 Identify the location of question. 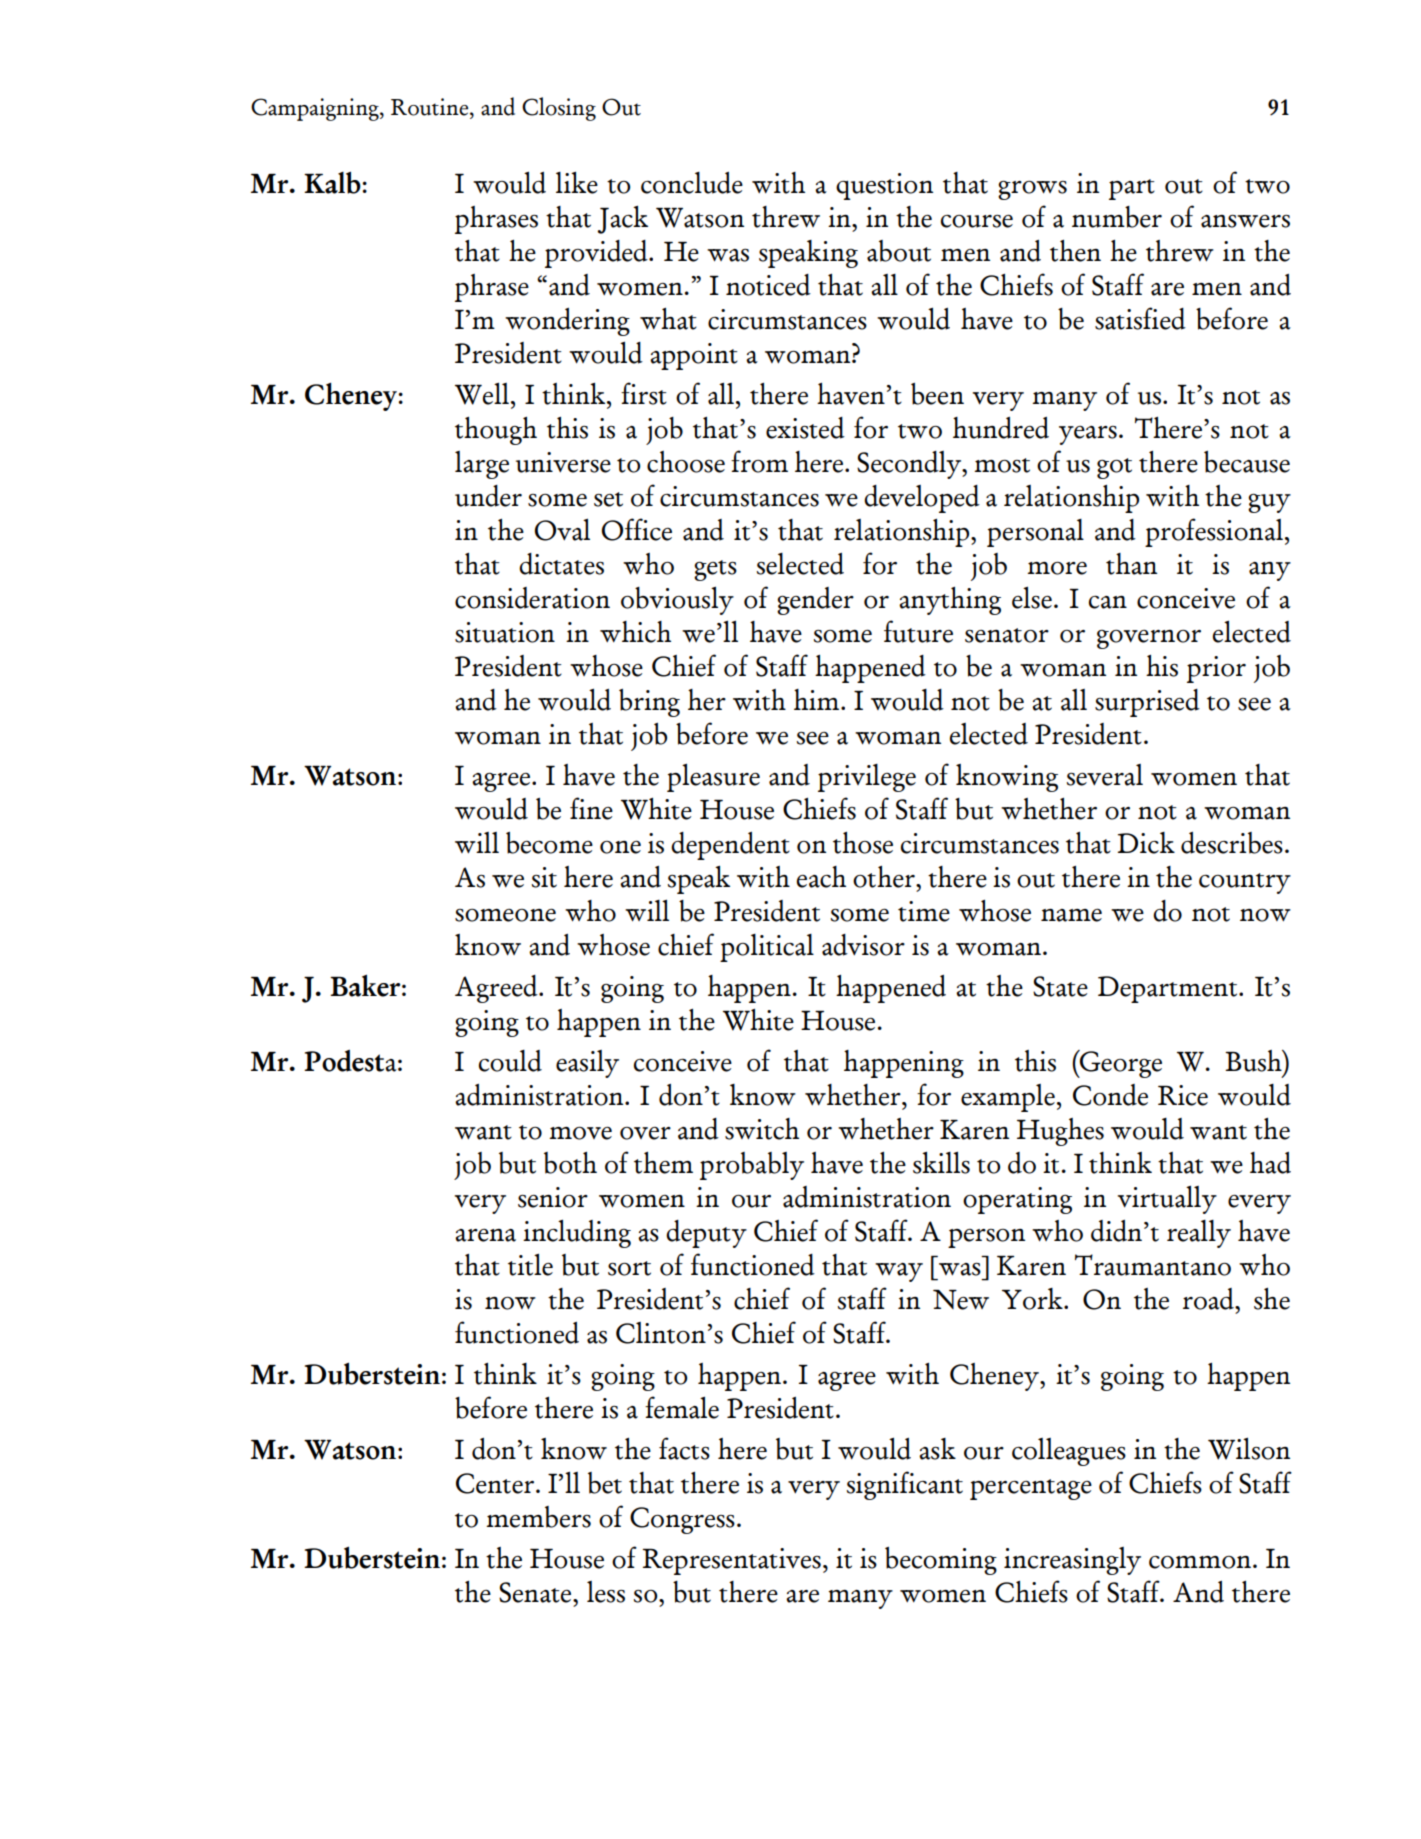
(884, 186).
